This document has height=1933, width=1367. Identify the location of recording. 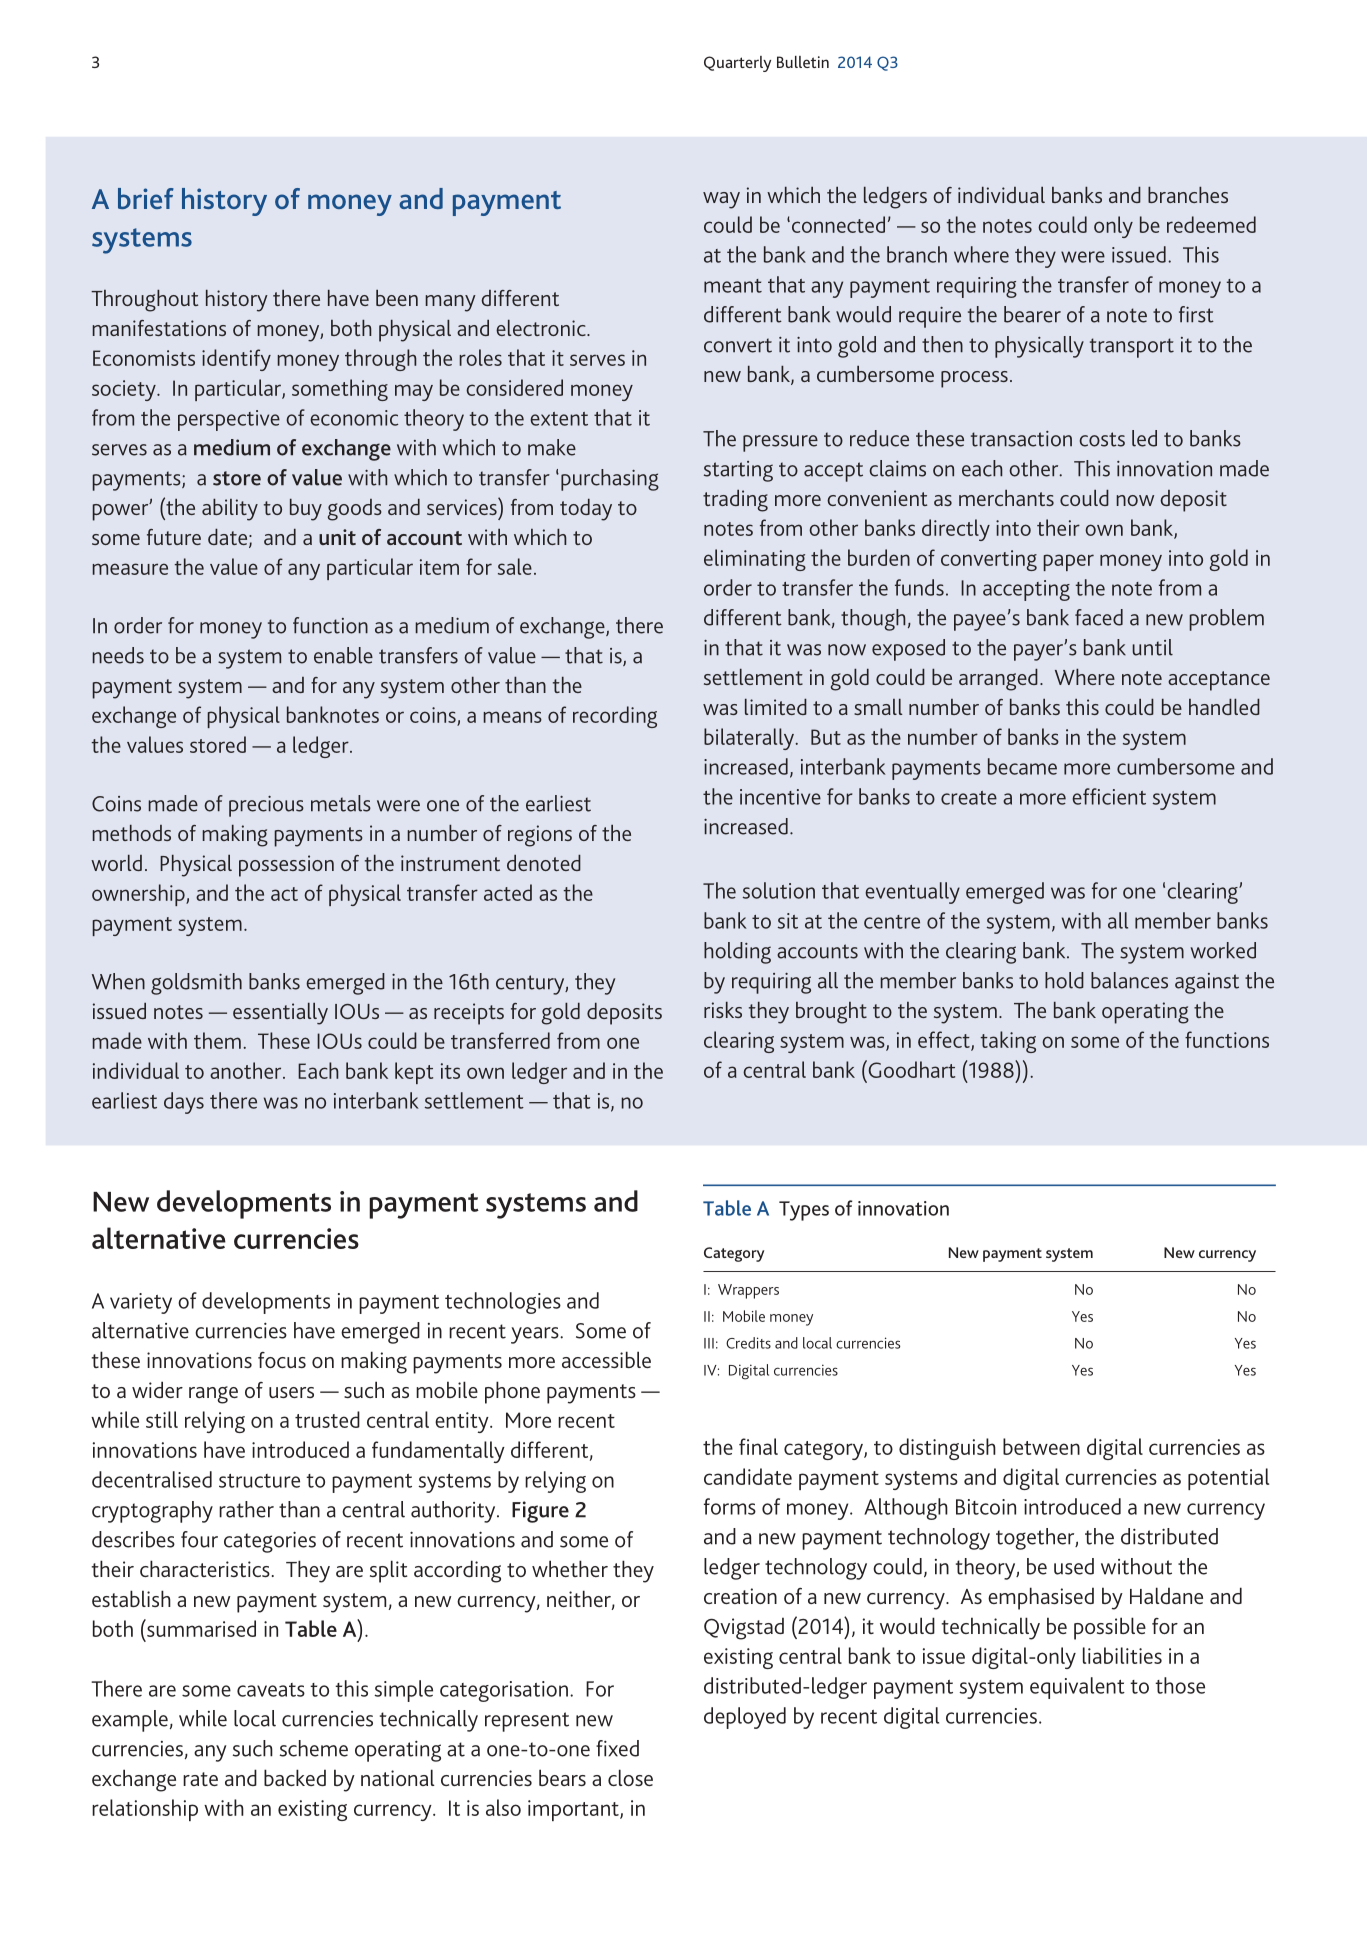
(615, 717).
